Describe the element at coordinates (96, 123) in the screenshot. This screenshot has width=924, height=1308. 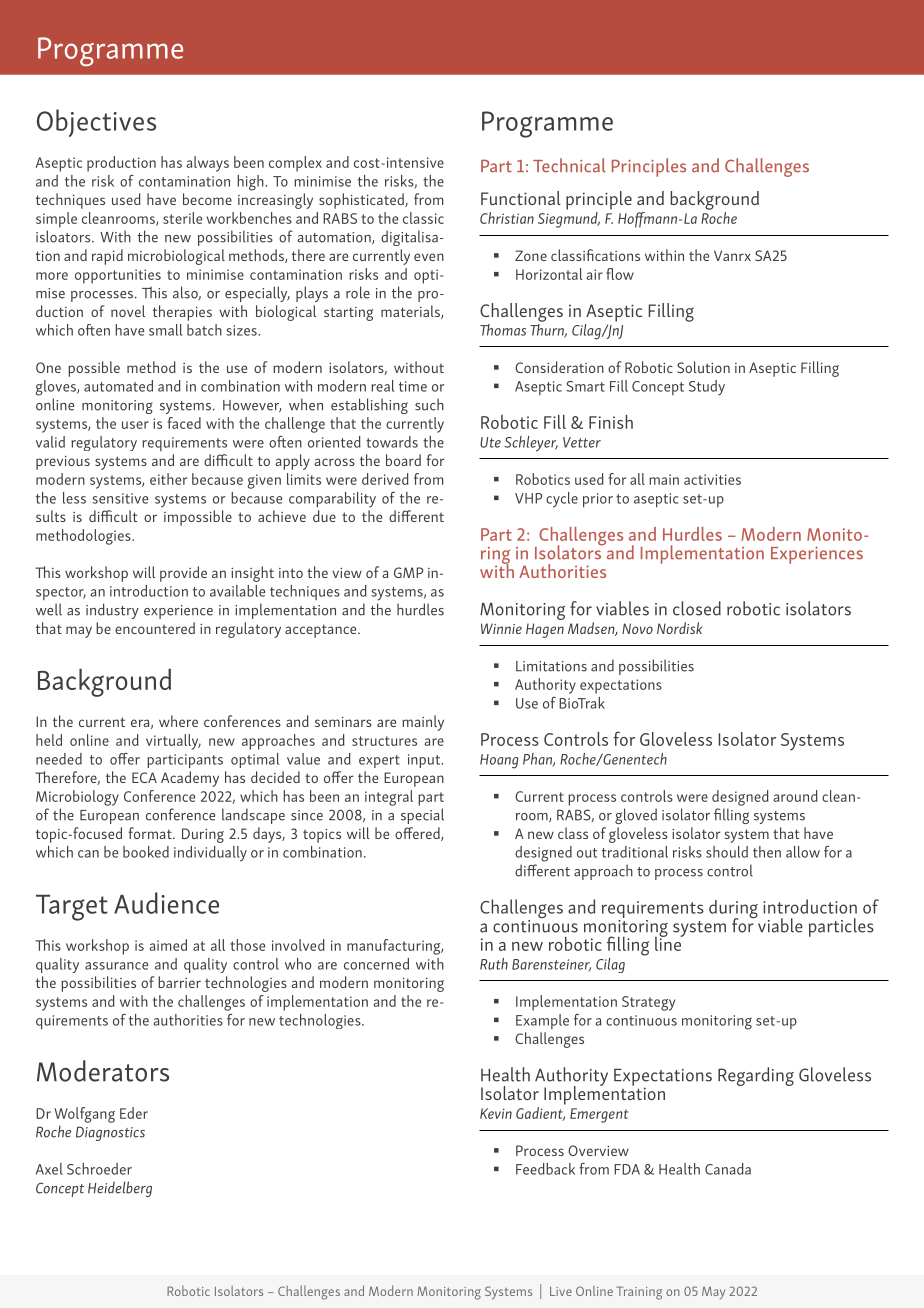
I see `Objectives` at that location.
